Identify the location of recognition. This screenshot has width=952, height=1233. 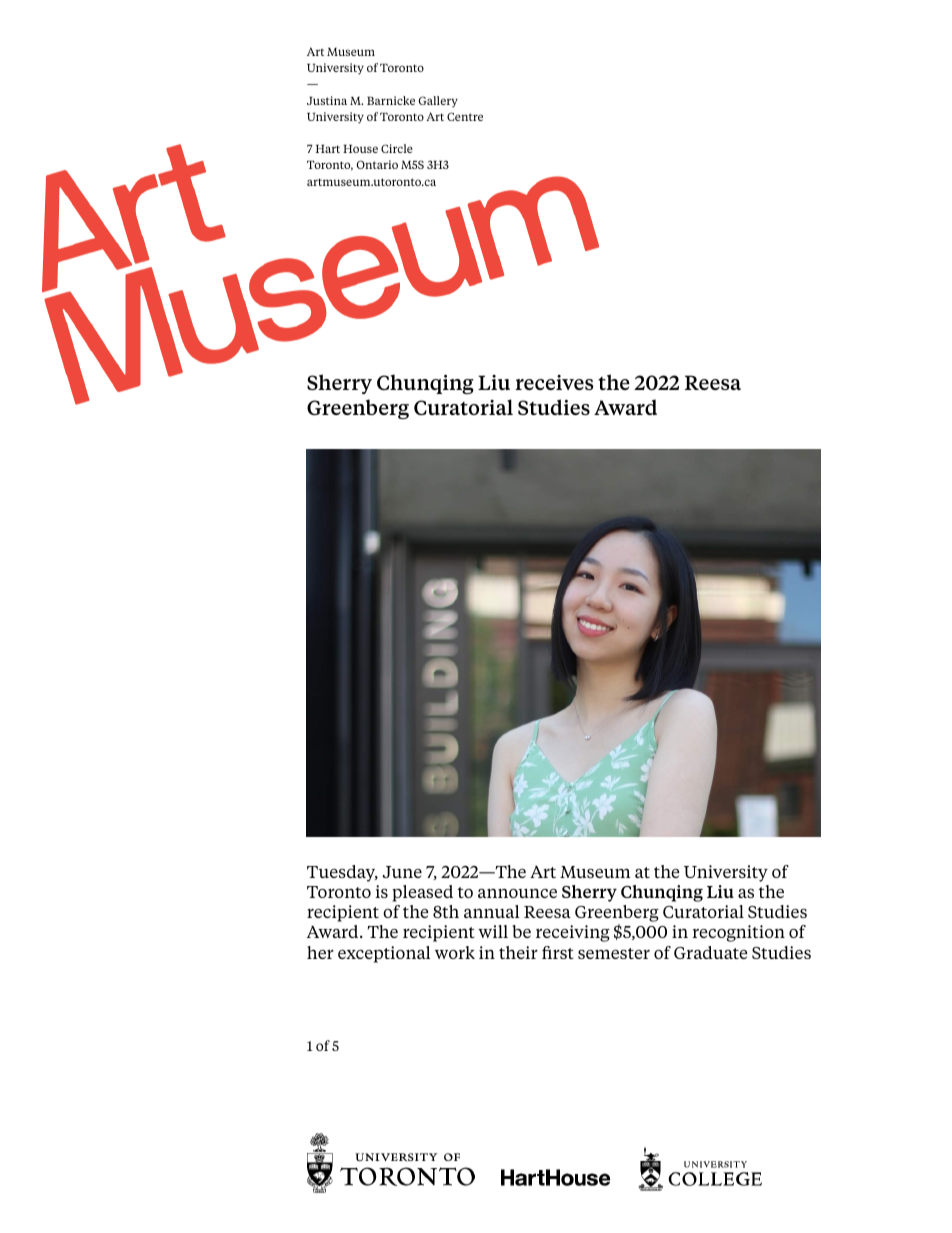
(738, 933).
